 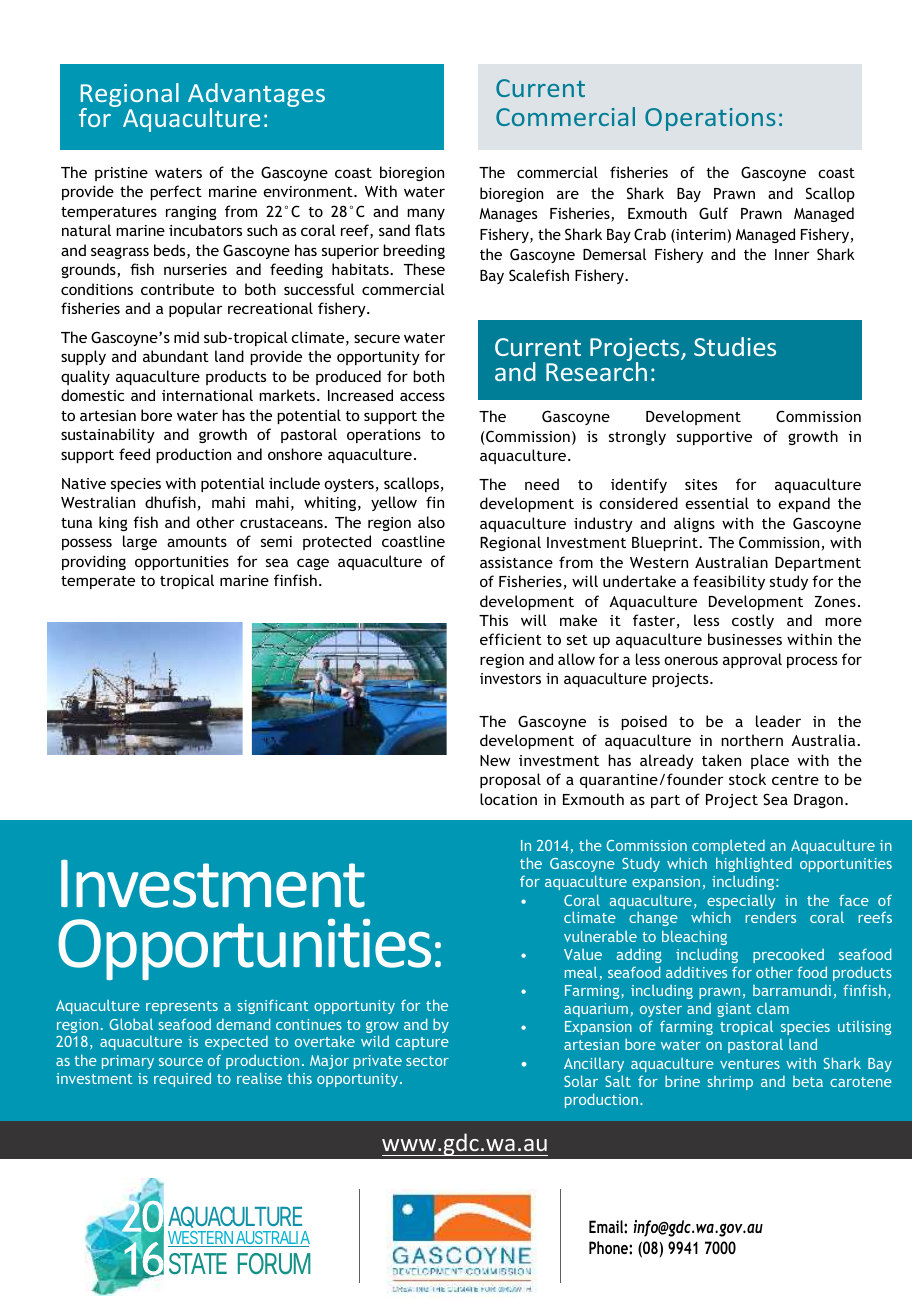 What do you see at coordinates (121, 174) in the screenshot?
I see `pristine` at bounding box center [121, 174].
